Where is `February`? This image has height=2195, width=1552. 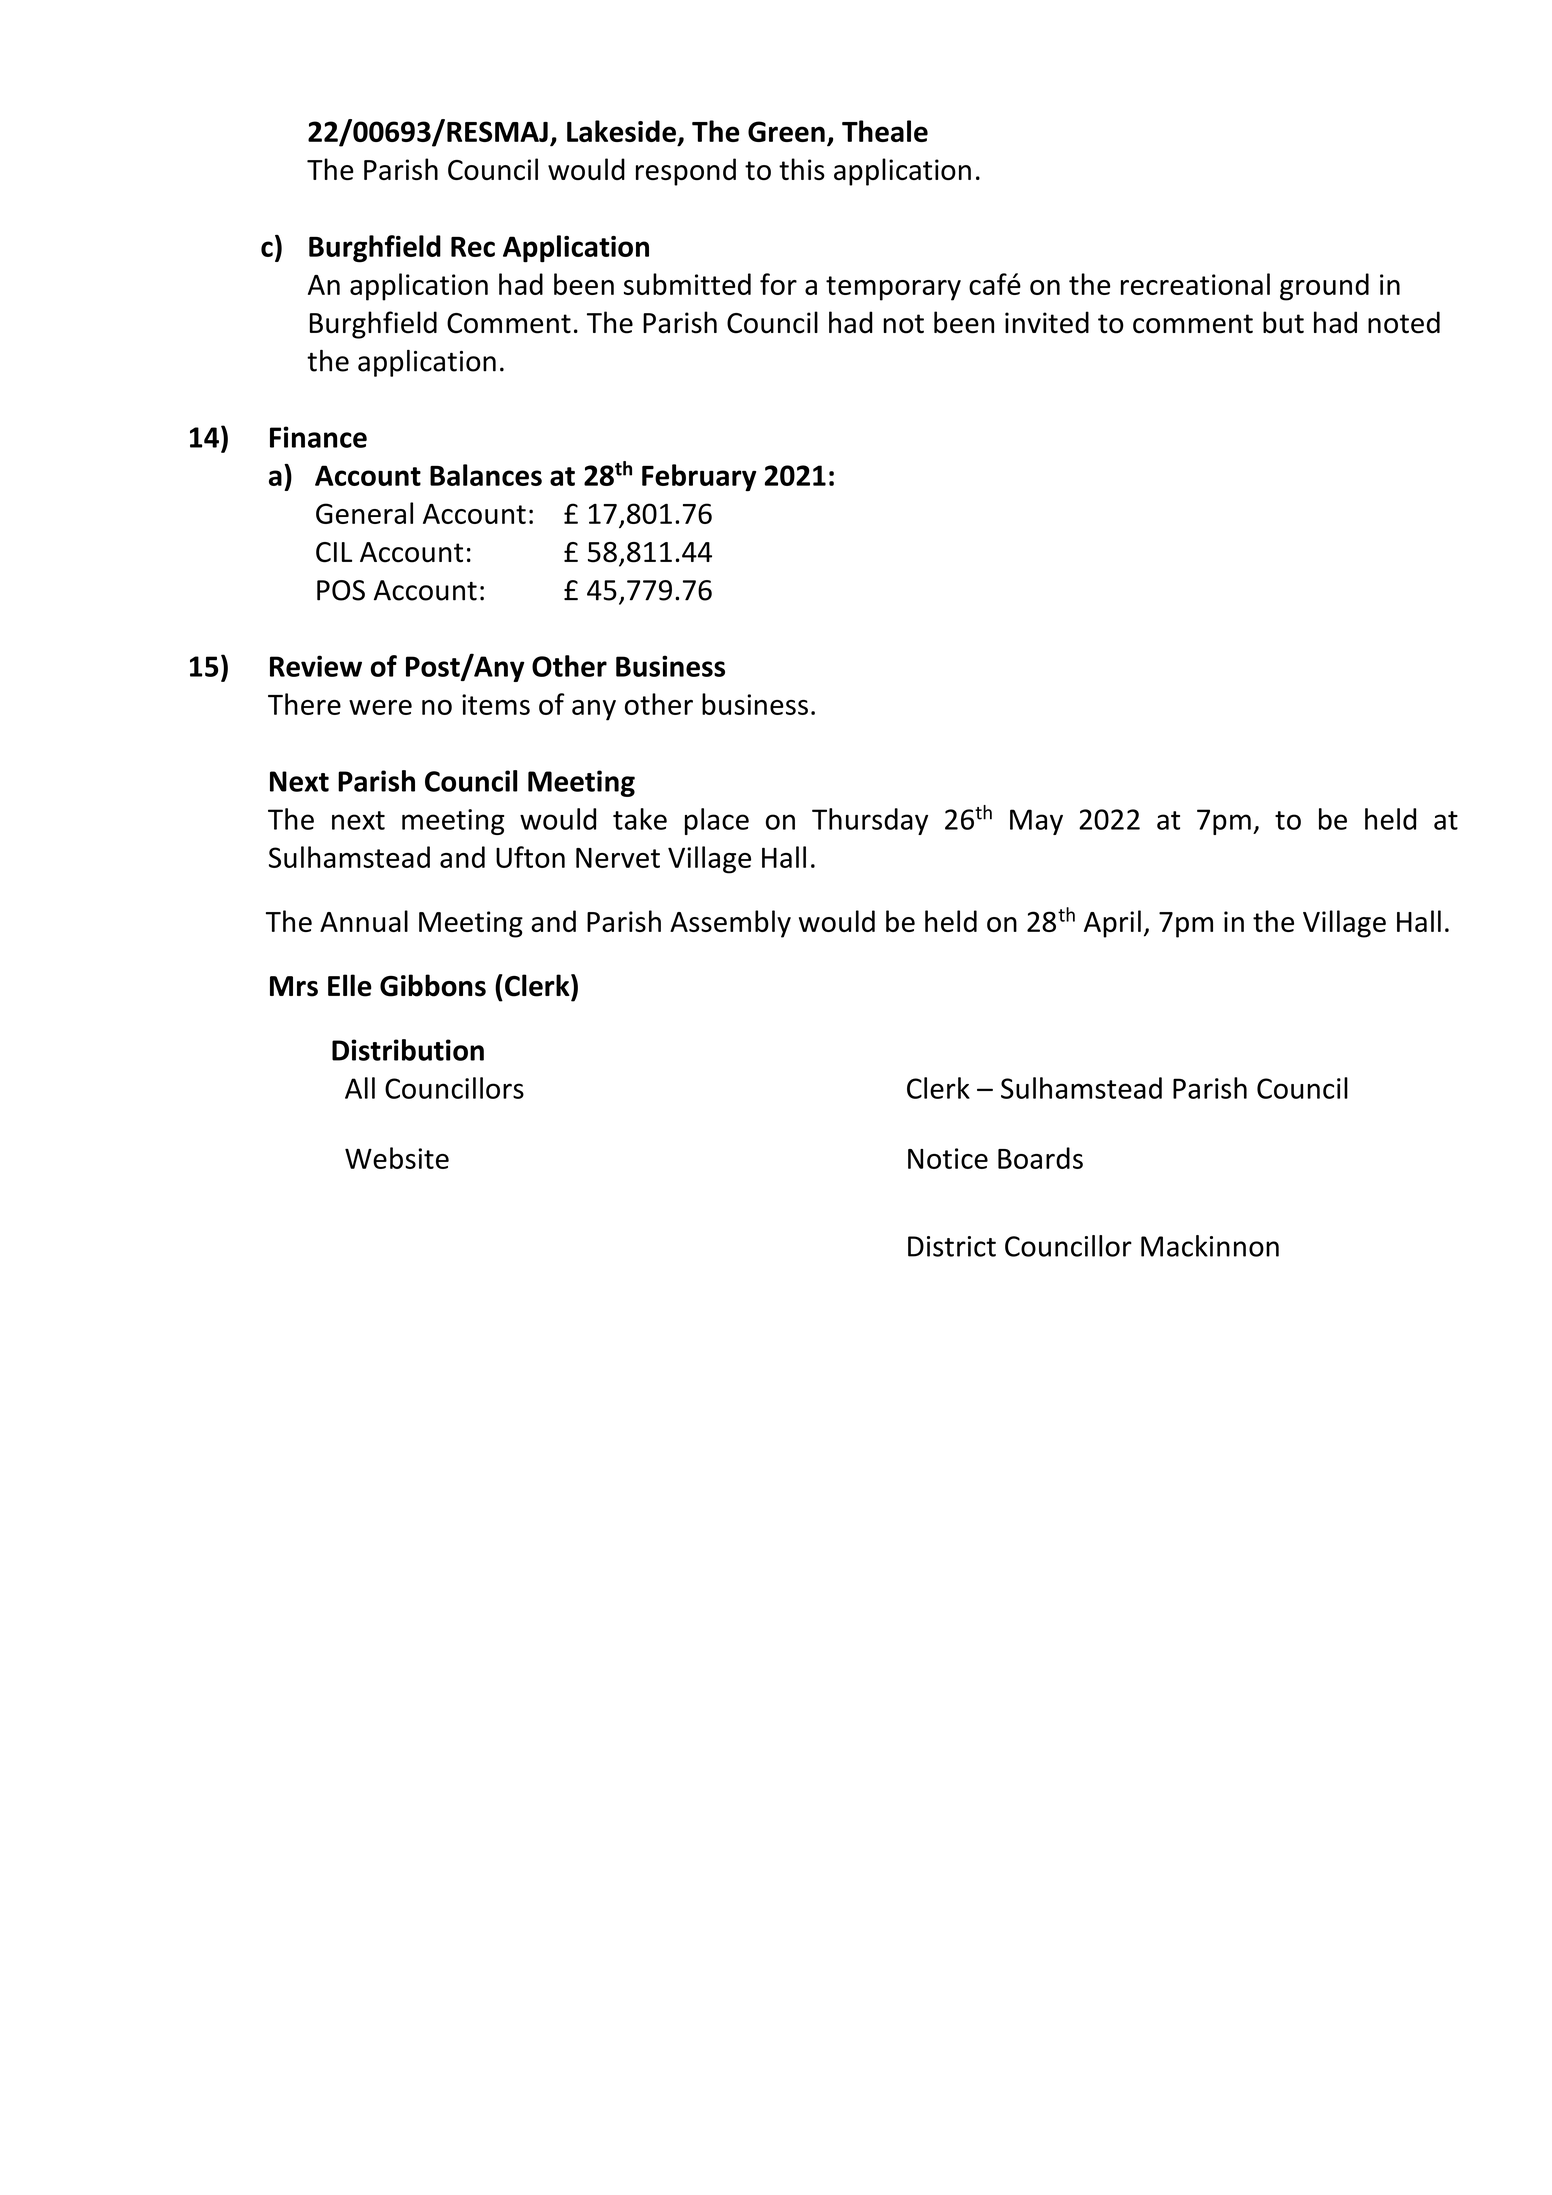 February is located at coordinates (699, 478).
